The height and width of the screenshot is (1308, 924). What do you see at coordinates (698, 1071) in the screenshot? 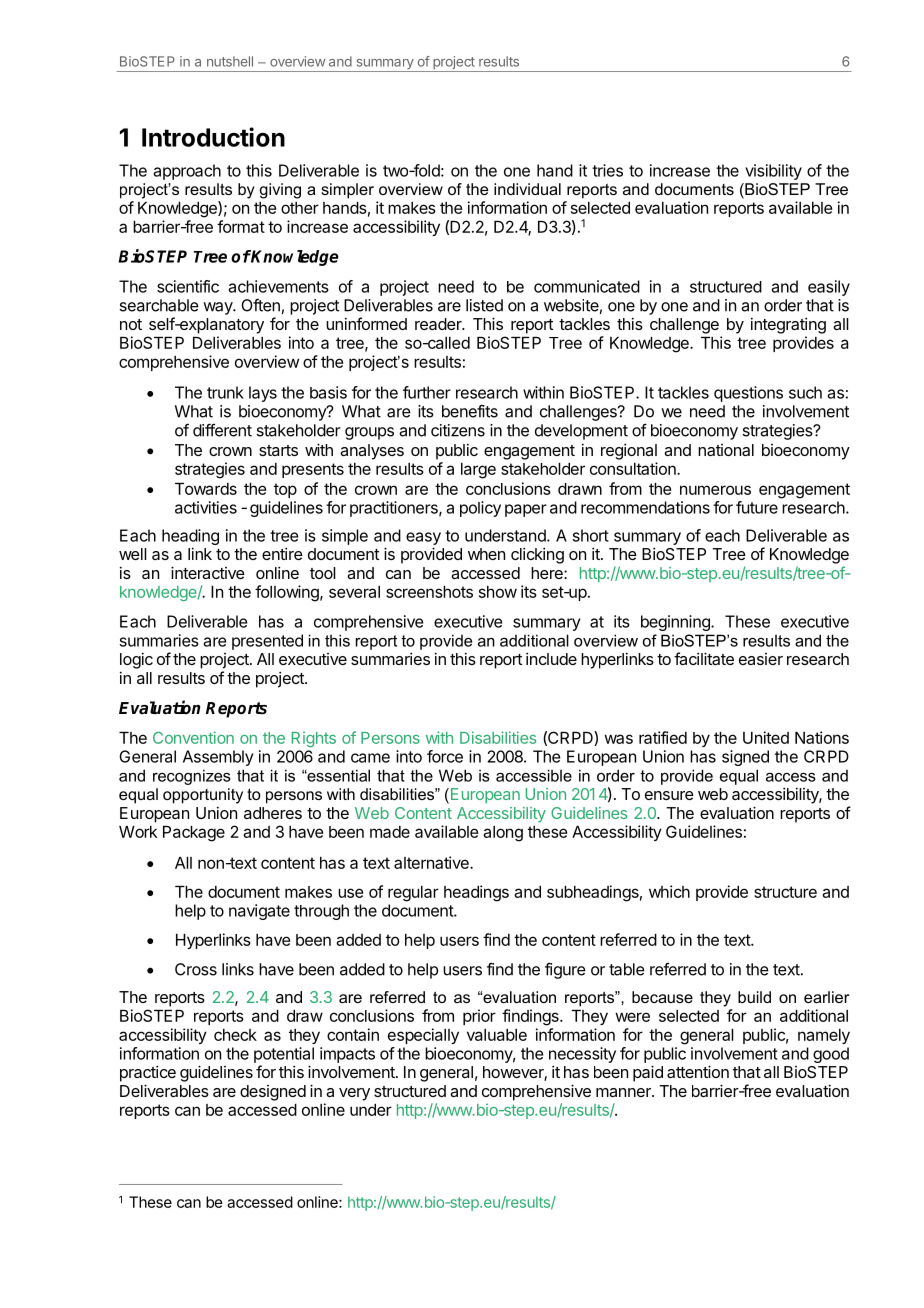
I see `attention` at bounding box center [698, 1071].
